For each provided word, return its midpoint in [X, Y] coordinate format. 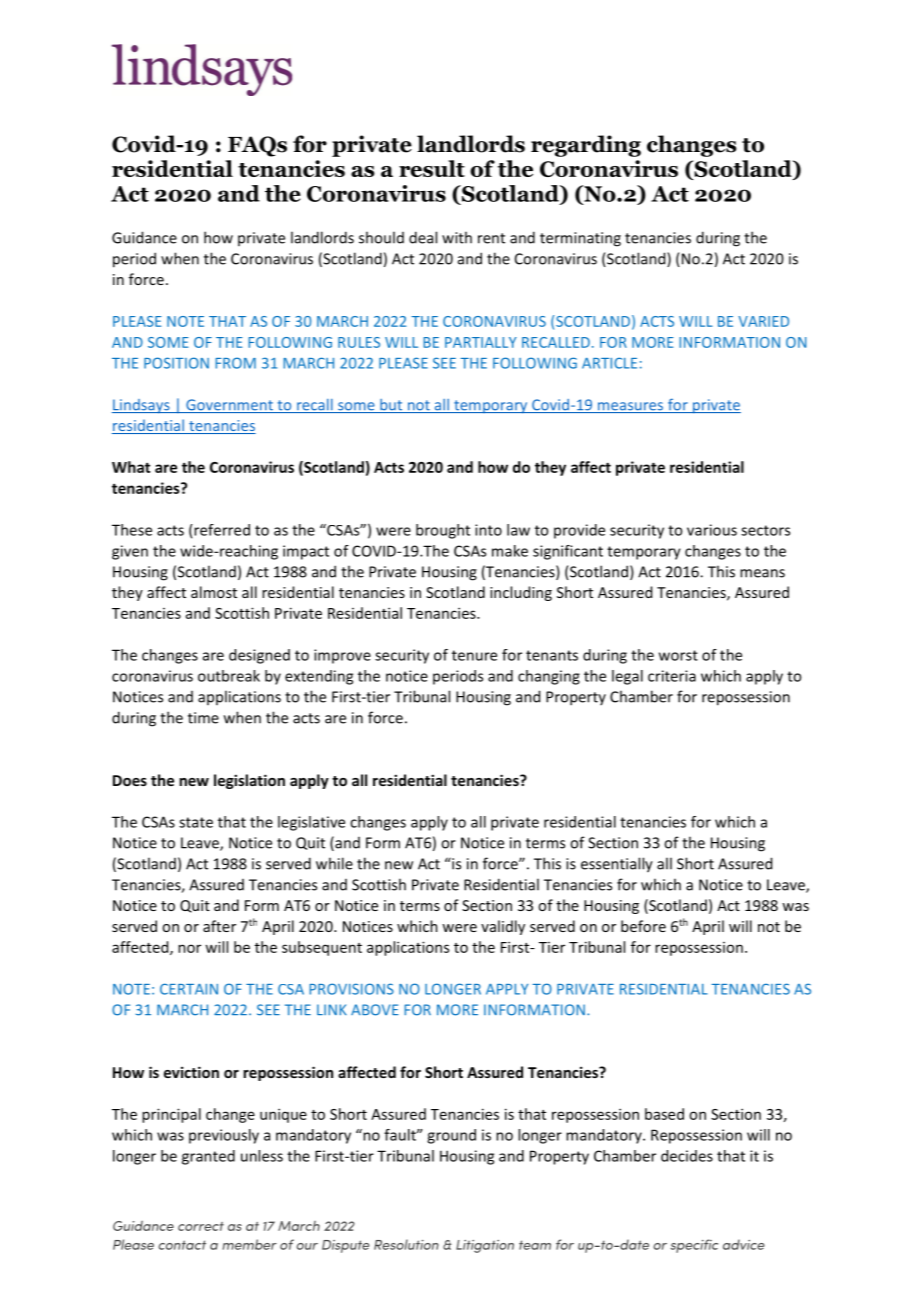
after [219, 926]
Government [230, 406]
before [643, 926]
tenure [474, 655]
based [664, 1114]
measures [630, 407]
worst [678, 655]
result [432, 168]
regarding [586, 146]
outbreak [229, 676]
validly [503, 927]
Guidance [144, 237]
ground [451, 1136]
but [391, 406]
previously [224, 1136]
